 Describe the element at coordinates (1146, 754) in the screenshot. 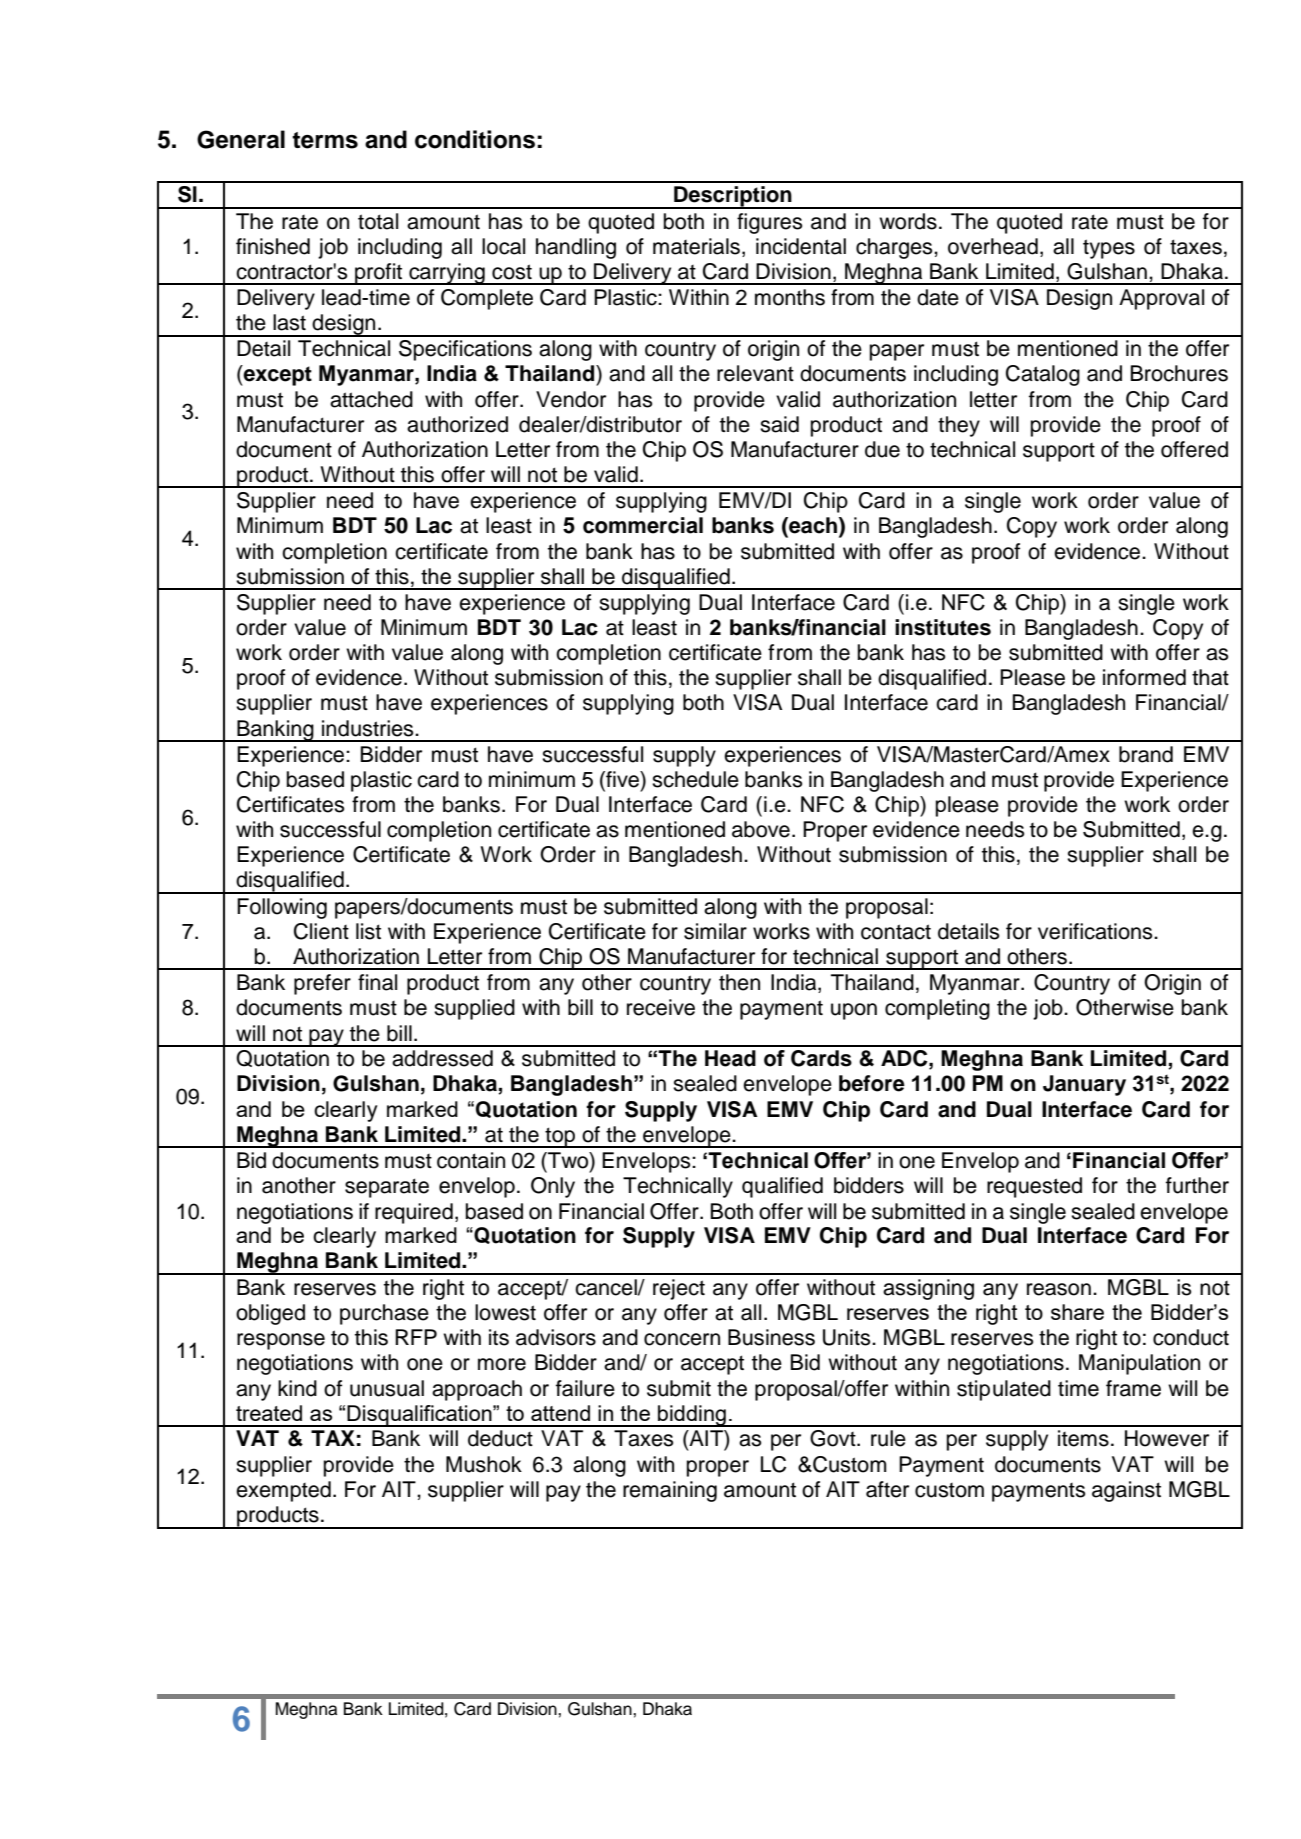

I see `brand` at that location.
